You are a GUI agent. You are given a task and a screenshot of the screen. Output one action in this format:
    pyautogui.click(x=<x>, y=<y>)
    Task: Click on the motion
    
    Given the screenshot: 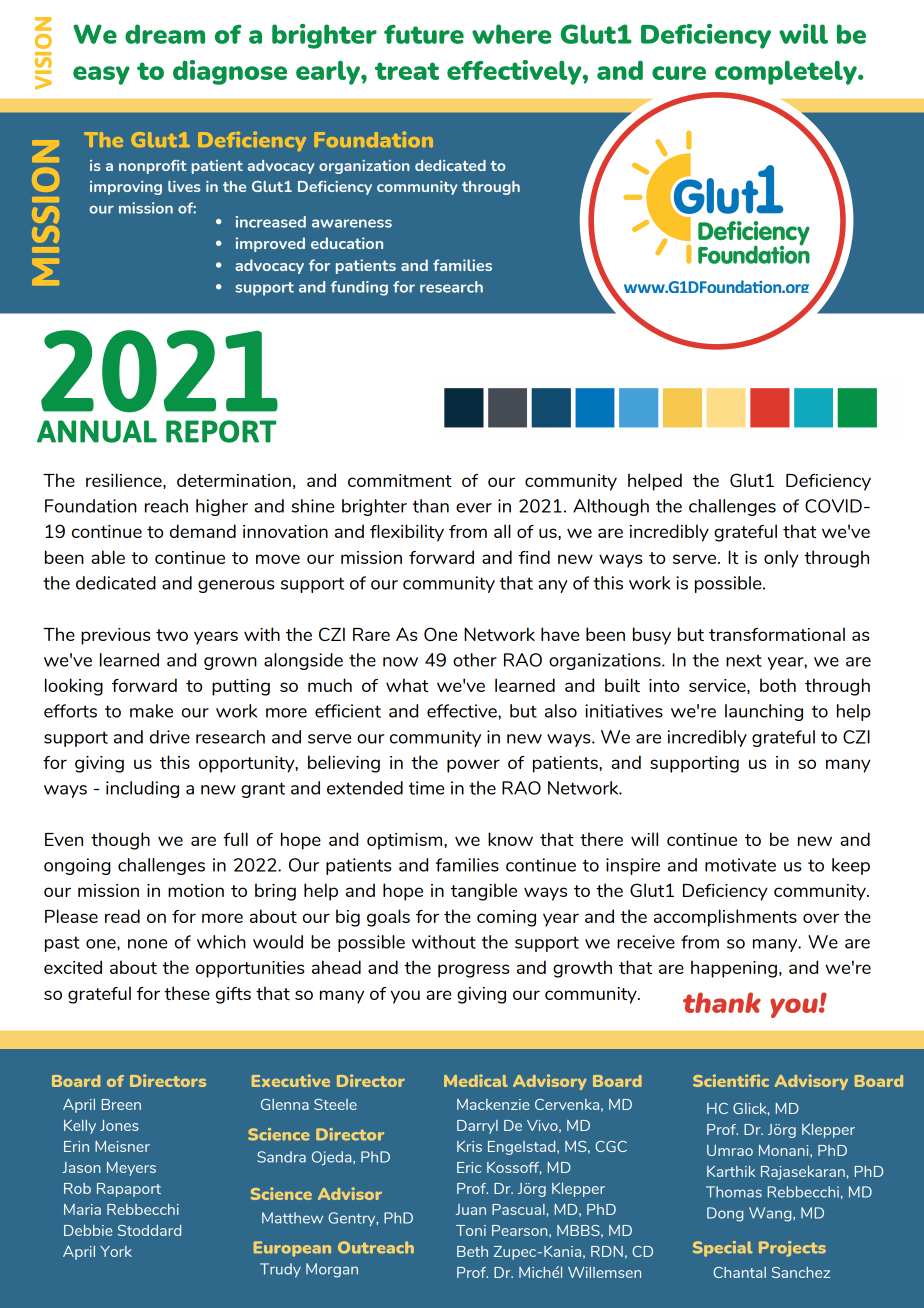 What is the action you would take?
    pyautogui.click(x=196, y=890)
